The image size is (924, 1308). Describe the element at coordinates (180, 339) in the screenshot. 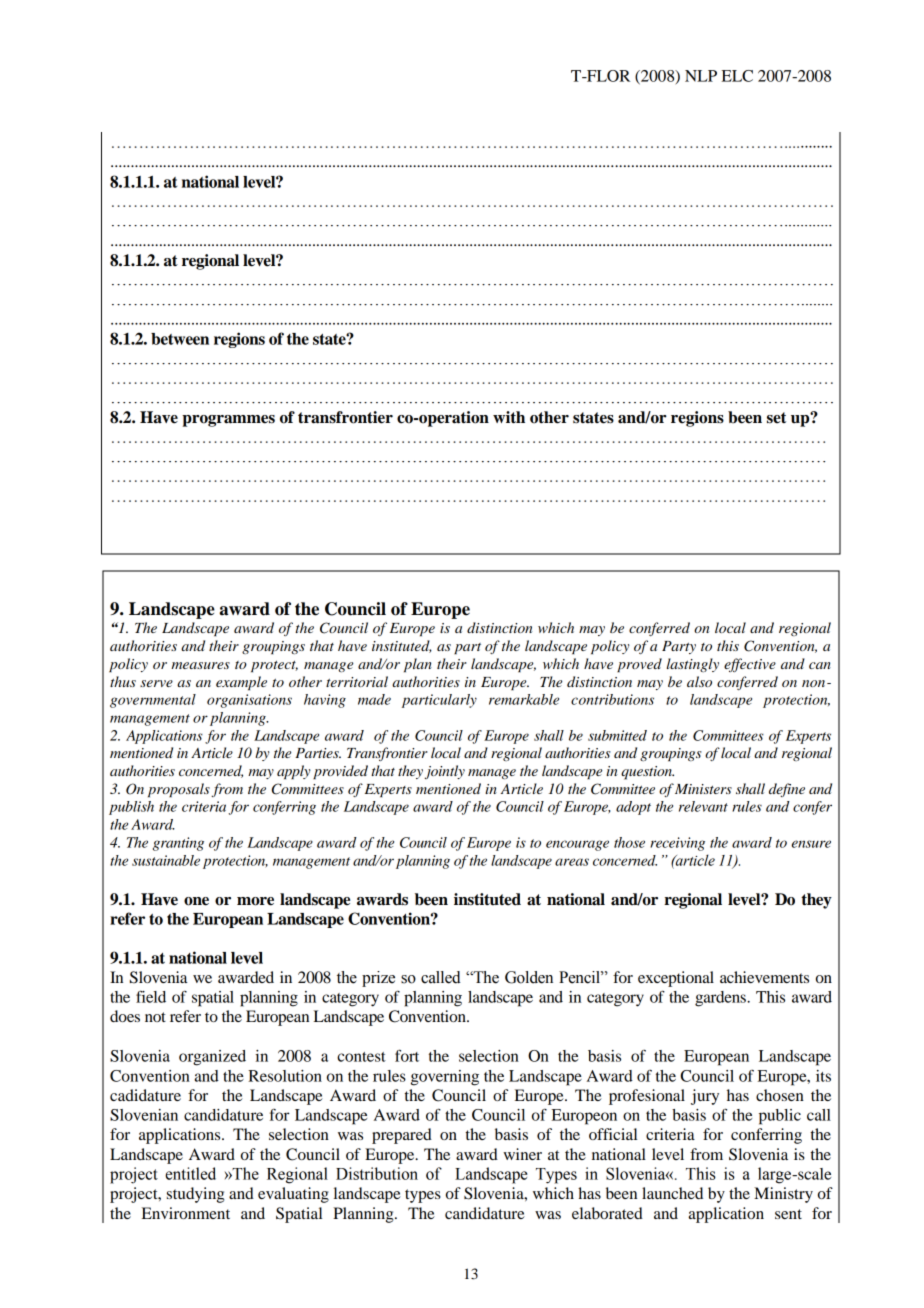

I see `between` at that location.
